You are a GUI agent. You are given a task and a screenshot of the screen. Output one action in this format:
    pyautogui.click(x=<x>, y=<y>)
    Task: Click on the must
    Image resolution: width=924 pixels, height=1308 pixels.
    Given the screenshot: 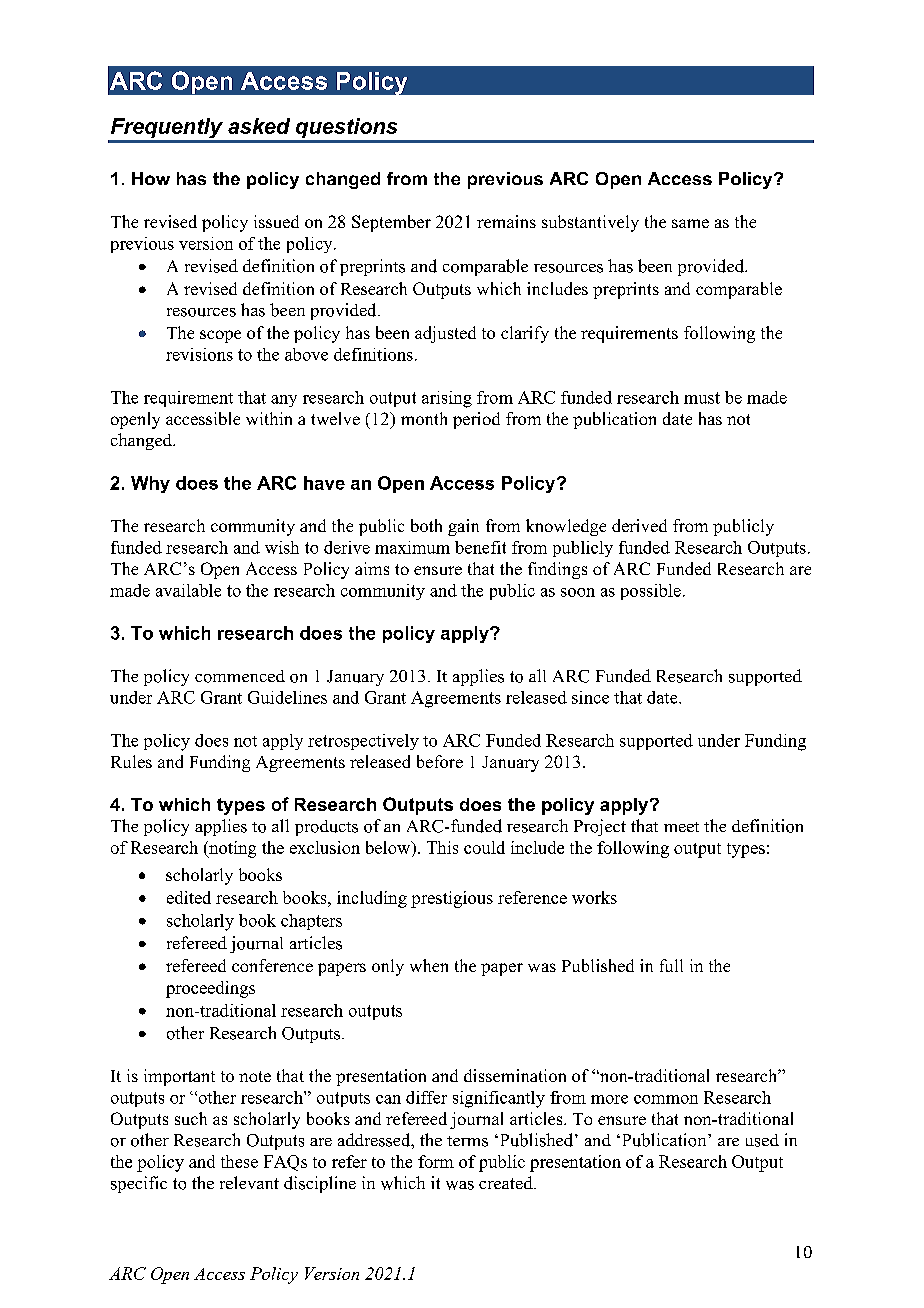 What is the action you would take?
    pyautogui.click(x=702, y=398)
